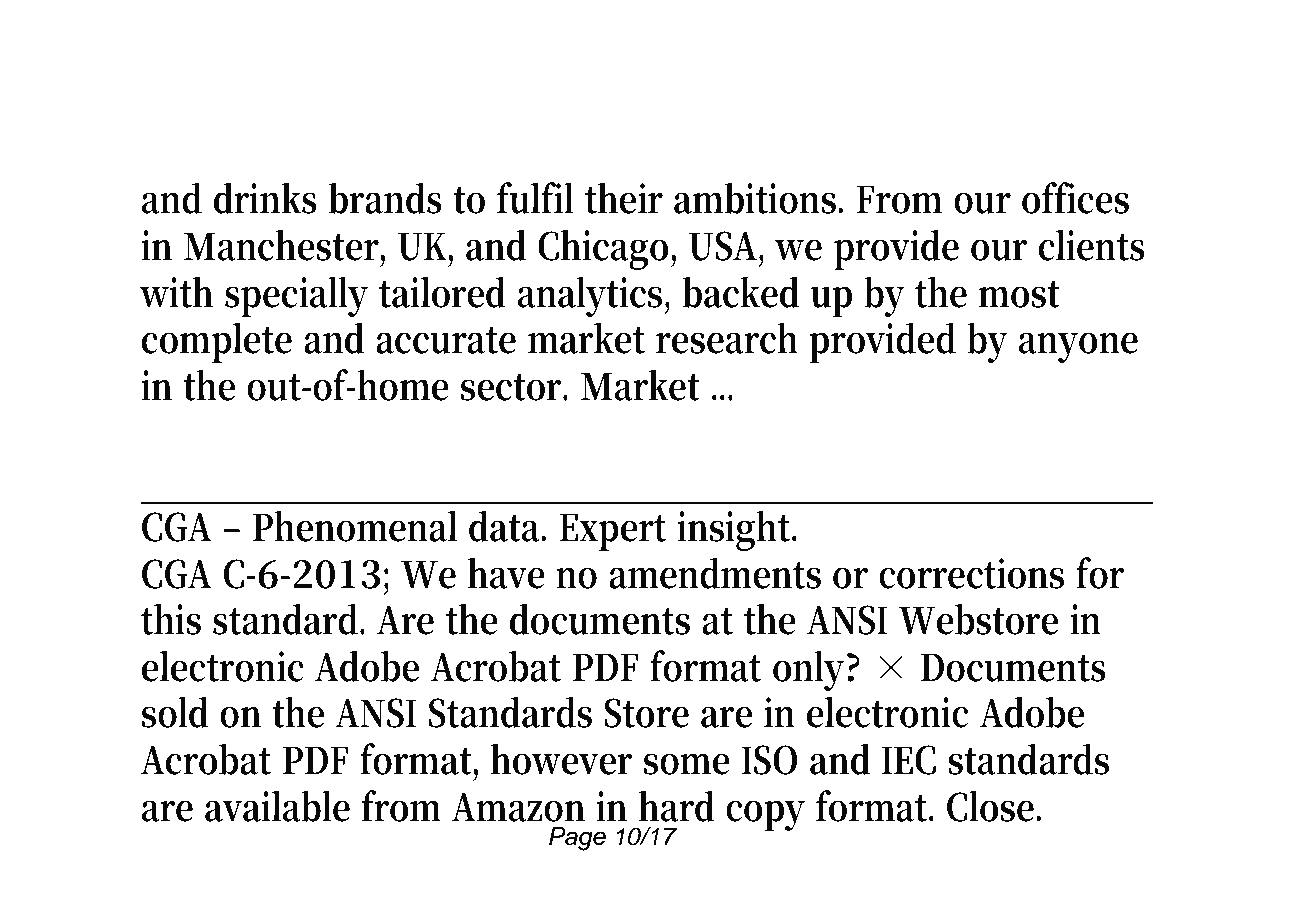  What do you see at coordinates (909, 760) in the screenshot?
I see `IEC` at bounding box center [909, 760].
